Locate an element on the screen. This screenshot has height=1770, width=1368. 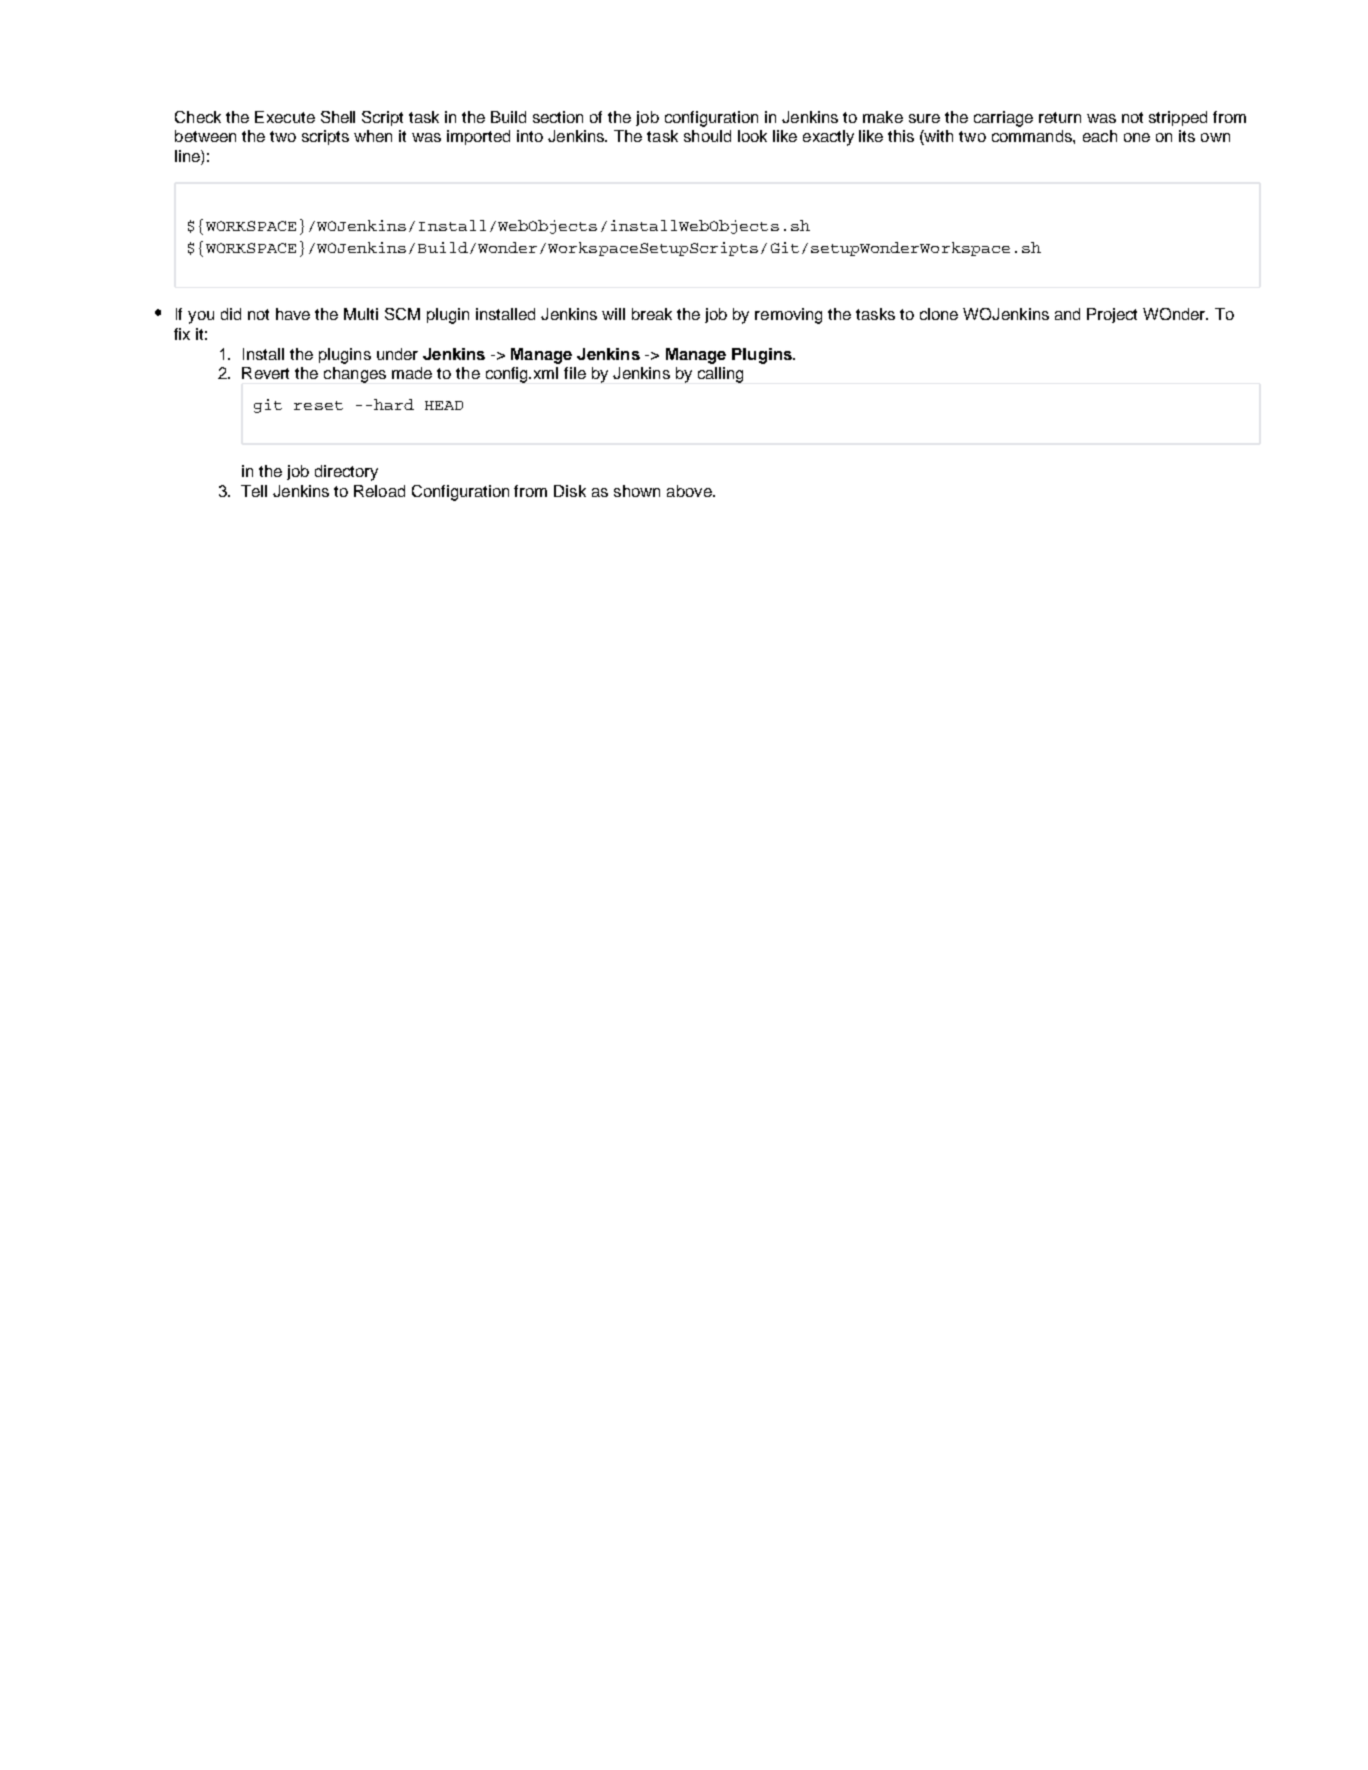
shown is located at coordinates (637, 491).
